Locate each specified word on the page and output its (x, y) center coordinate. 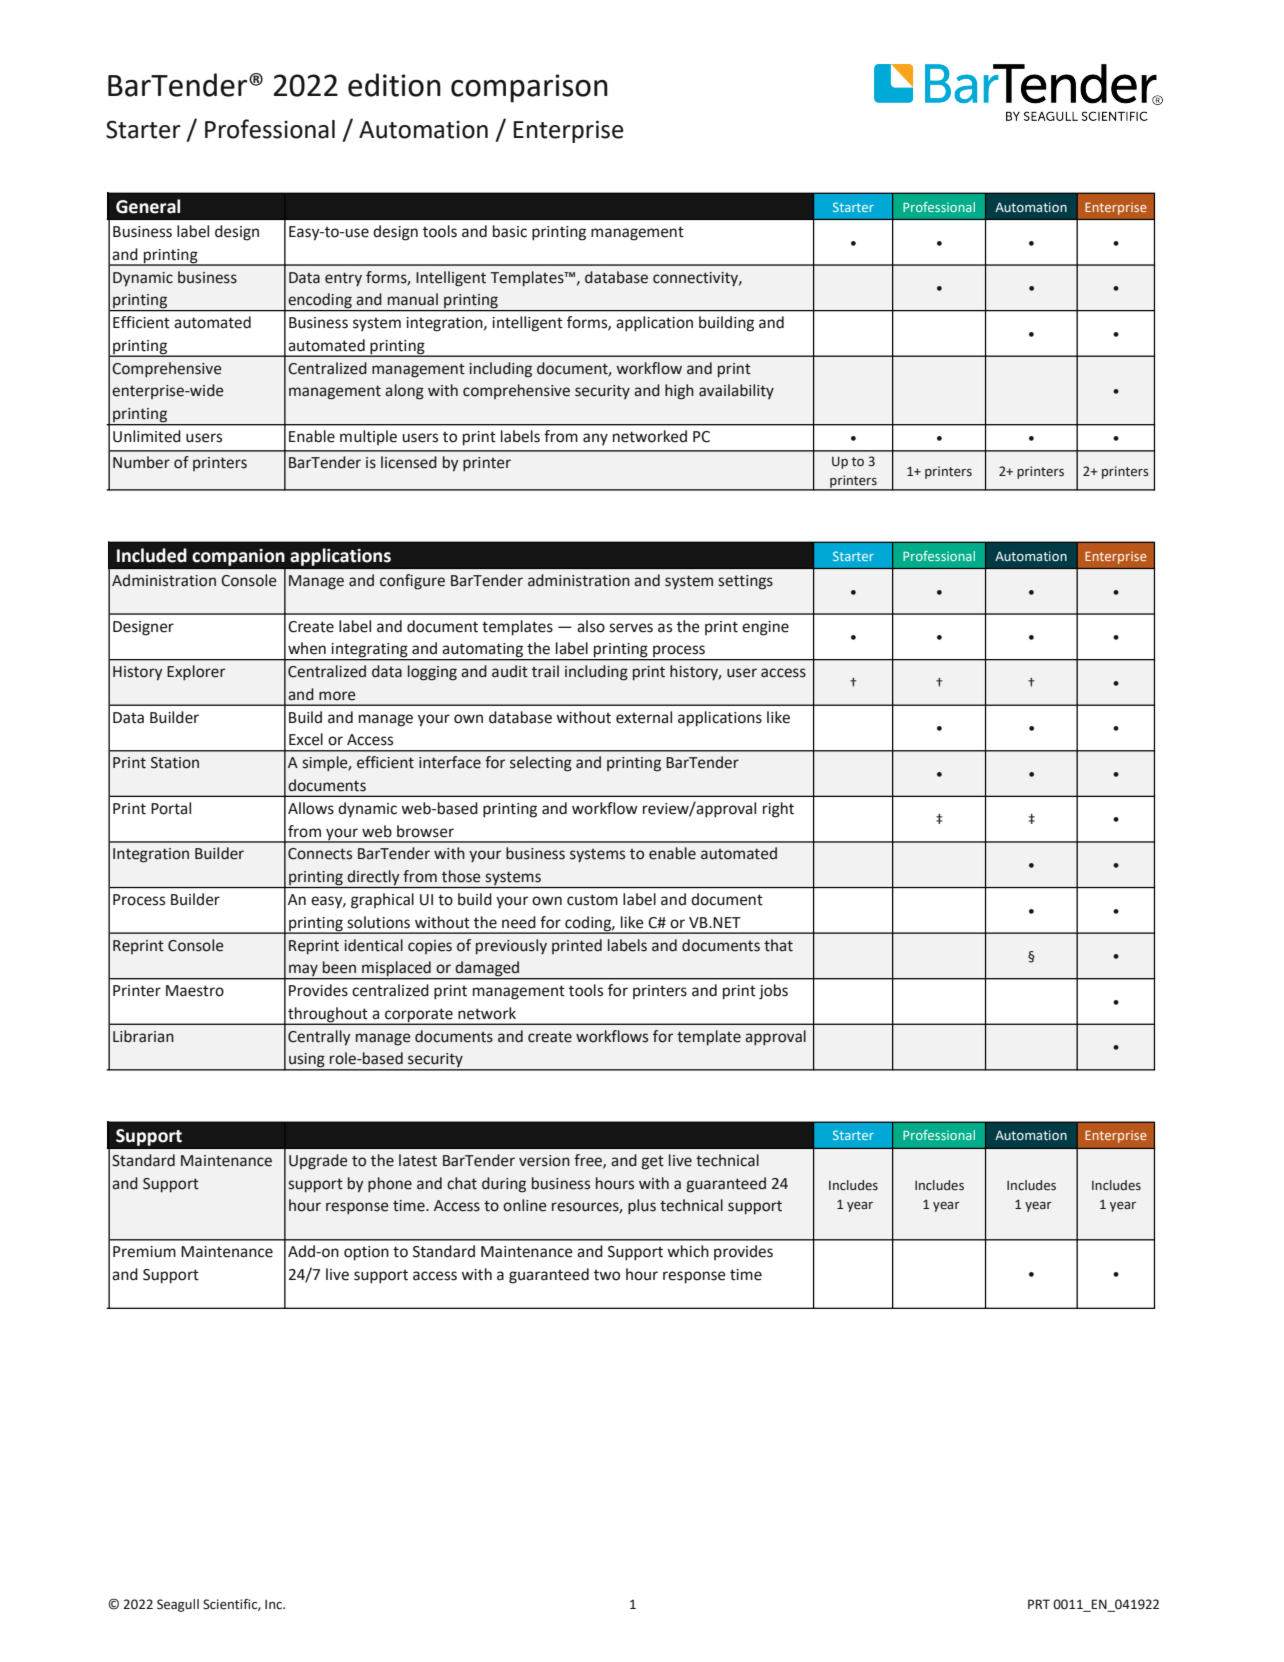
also (591, 626)
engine (765, 628)
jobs (773, 992)
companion (238, 557)
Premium (144, 1252)
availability (736, 391)
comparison (529, 88)
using (307, 1061)
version (544, 1161)
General (148, 206)
